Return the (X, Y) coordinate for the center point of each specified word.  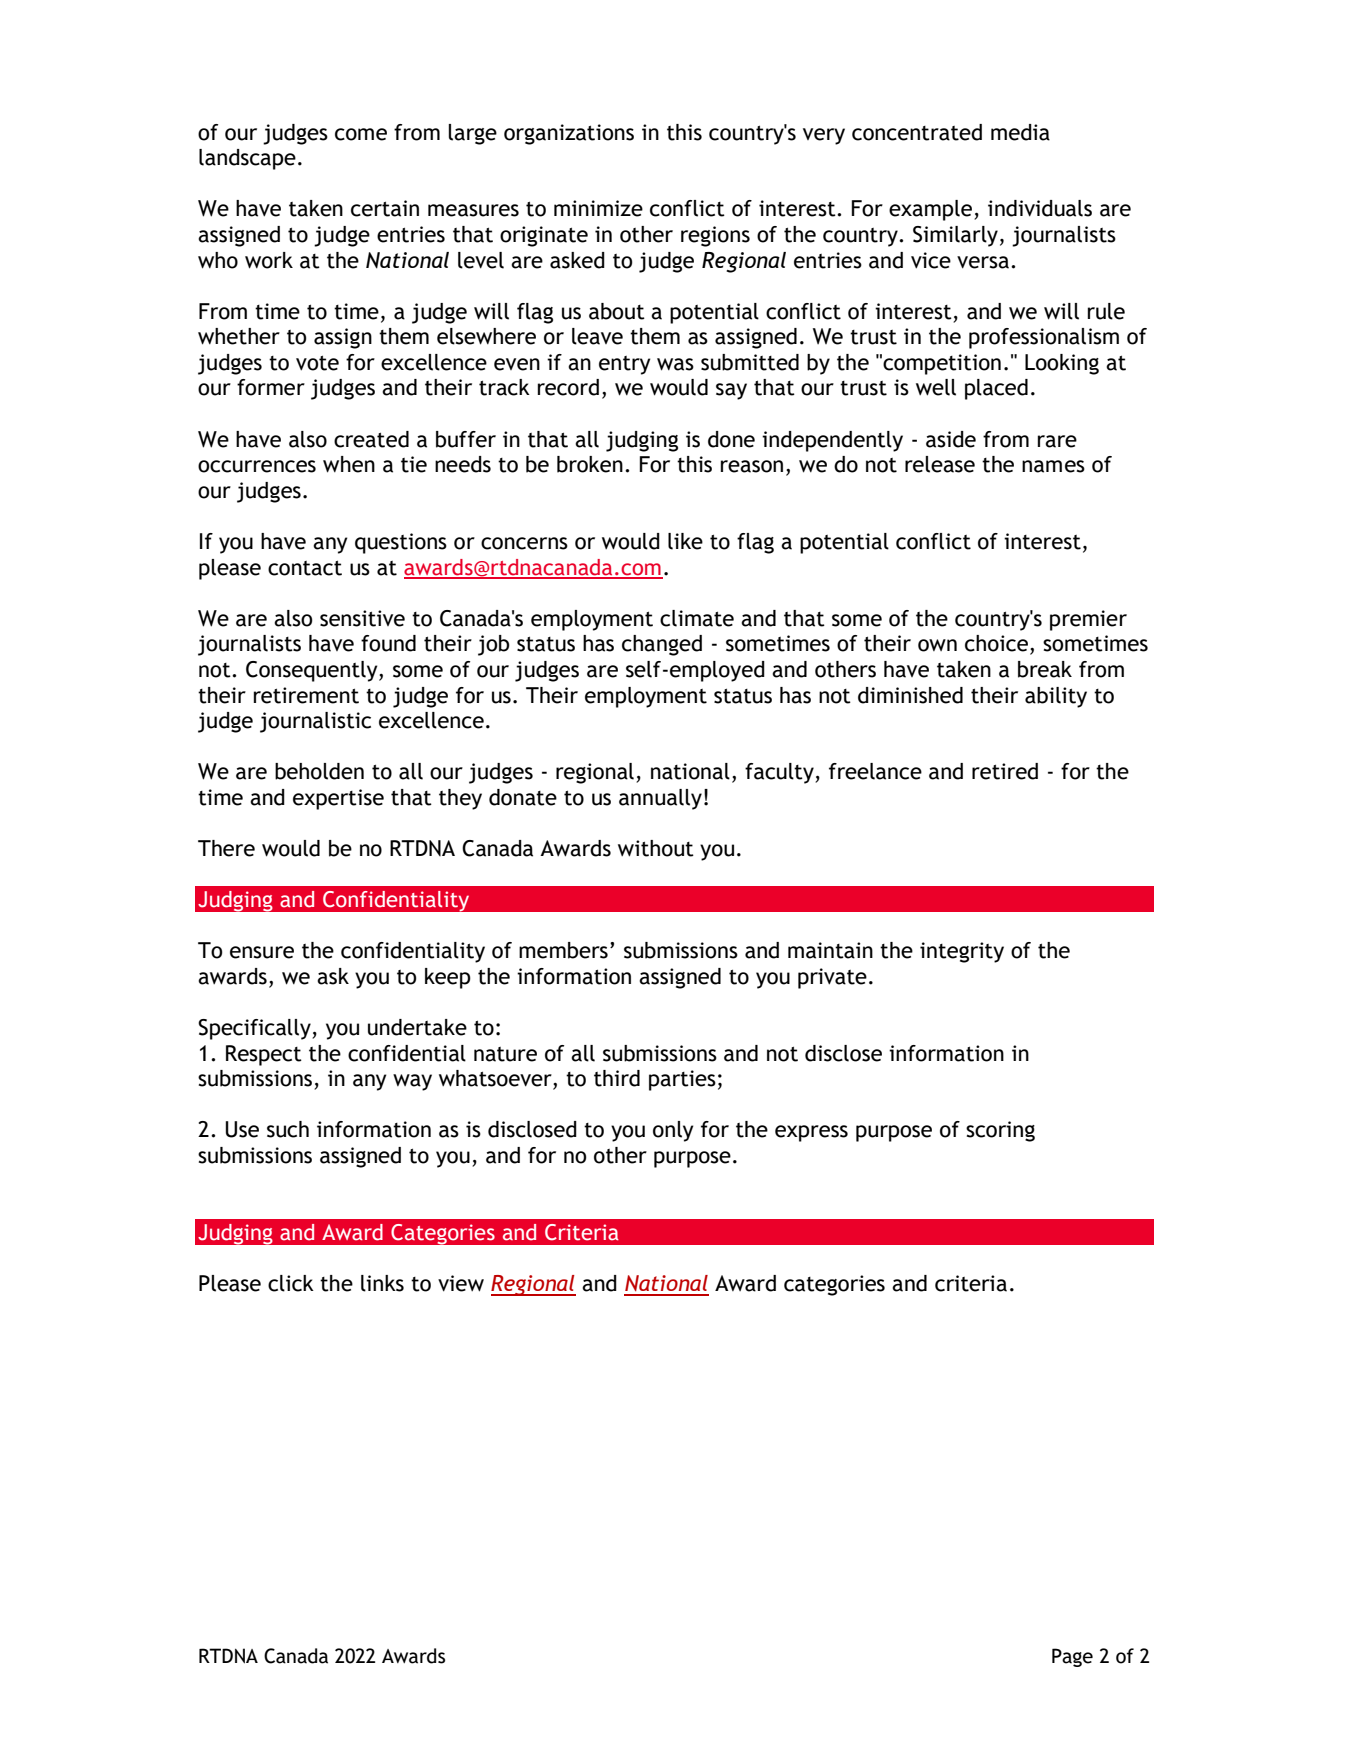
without (656, 848)
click (291, 1283)
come (361, 134)
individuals (1040, 208)
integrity (962, 952)
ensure (262, 952)
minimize (598, 208)
